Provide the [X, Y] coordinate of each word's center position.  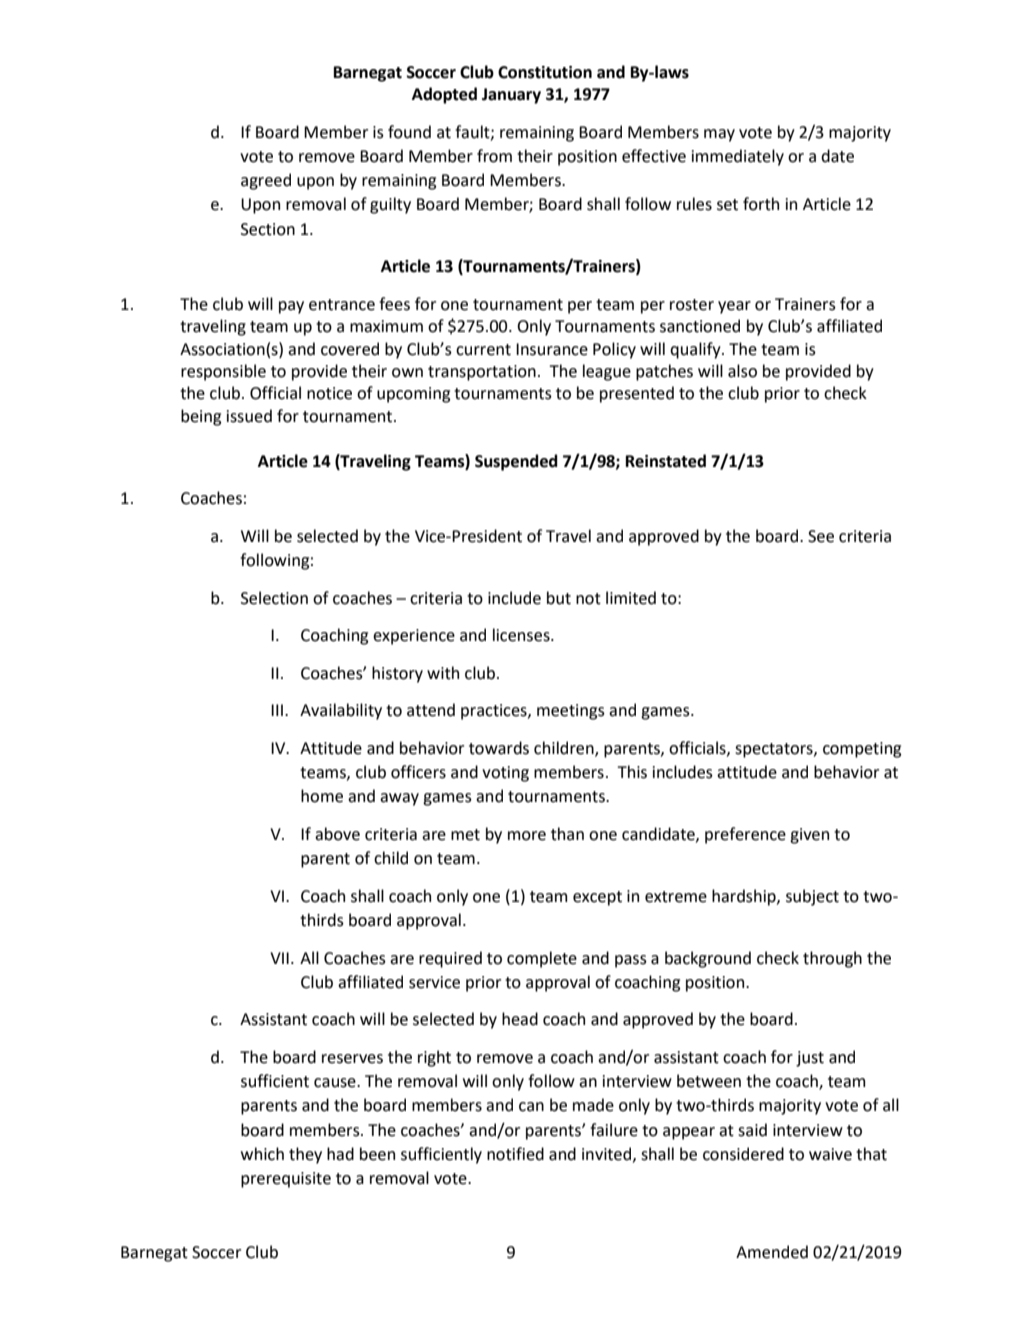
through [832, 959]
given [809, 836]
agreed [266, 181]
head [520, 1019]
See [821, 536]
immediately [738, 157]
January [511, 96]
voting [505, 774]
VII [279, 958]
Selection [274, 598]
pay [291, 307]
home [322, 796]
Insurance [552, 349]
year [734, 307]
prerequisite [286, 1180]
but [559, 598]
